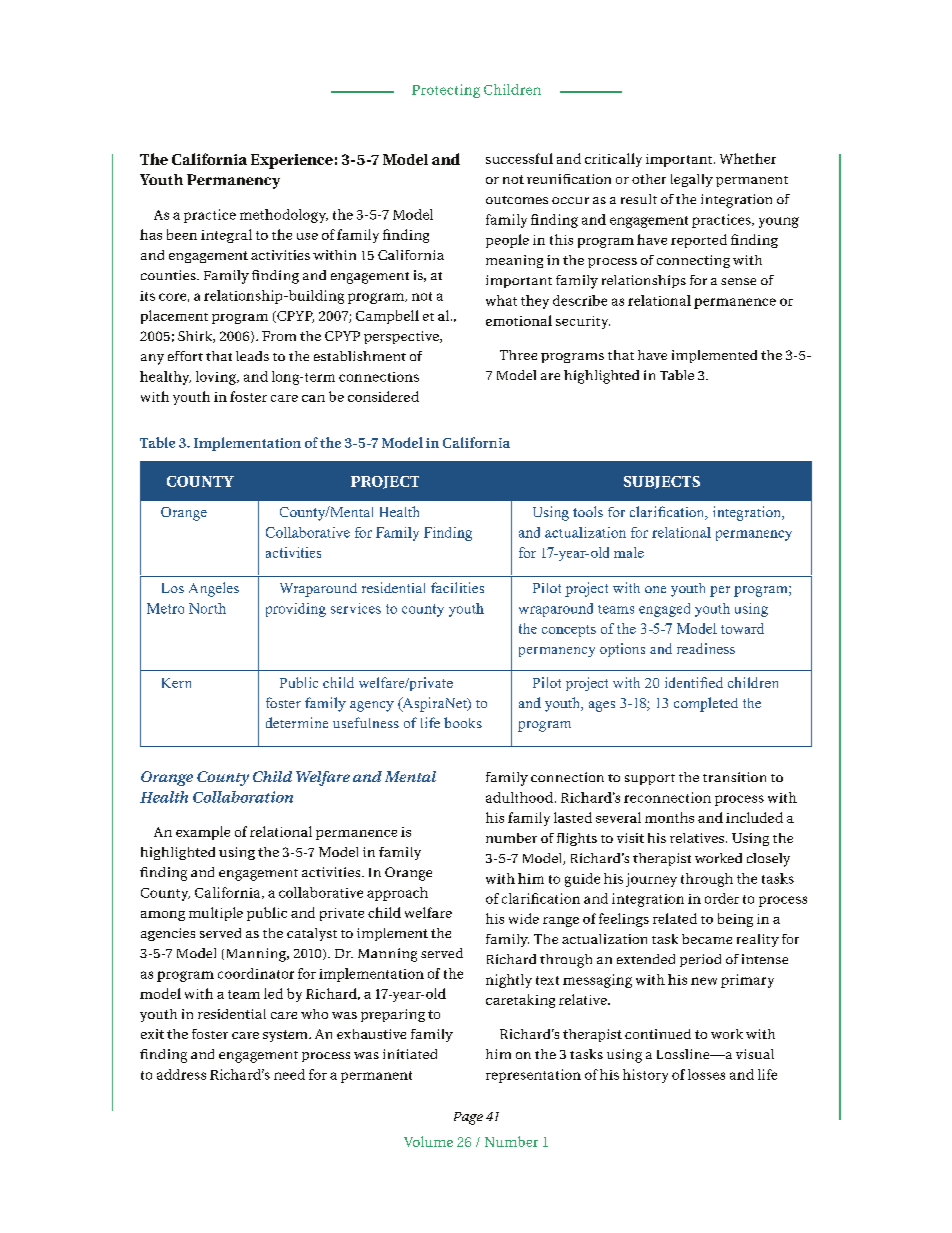 The height and width of the screenshot is (1233, 952). I want to click on adulthood, so click(519, 797).
